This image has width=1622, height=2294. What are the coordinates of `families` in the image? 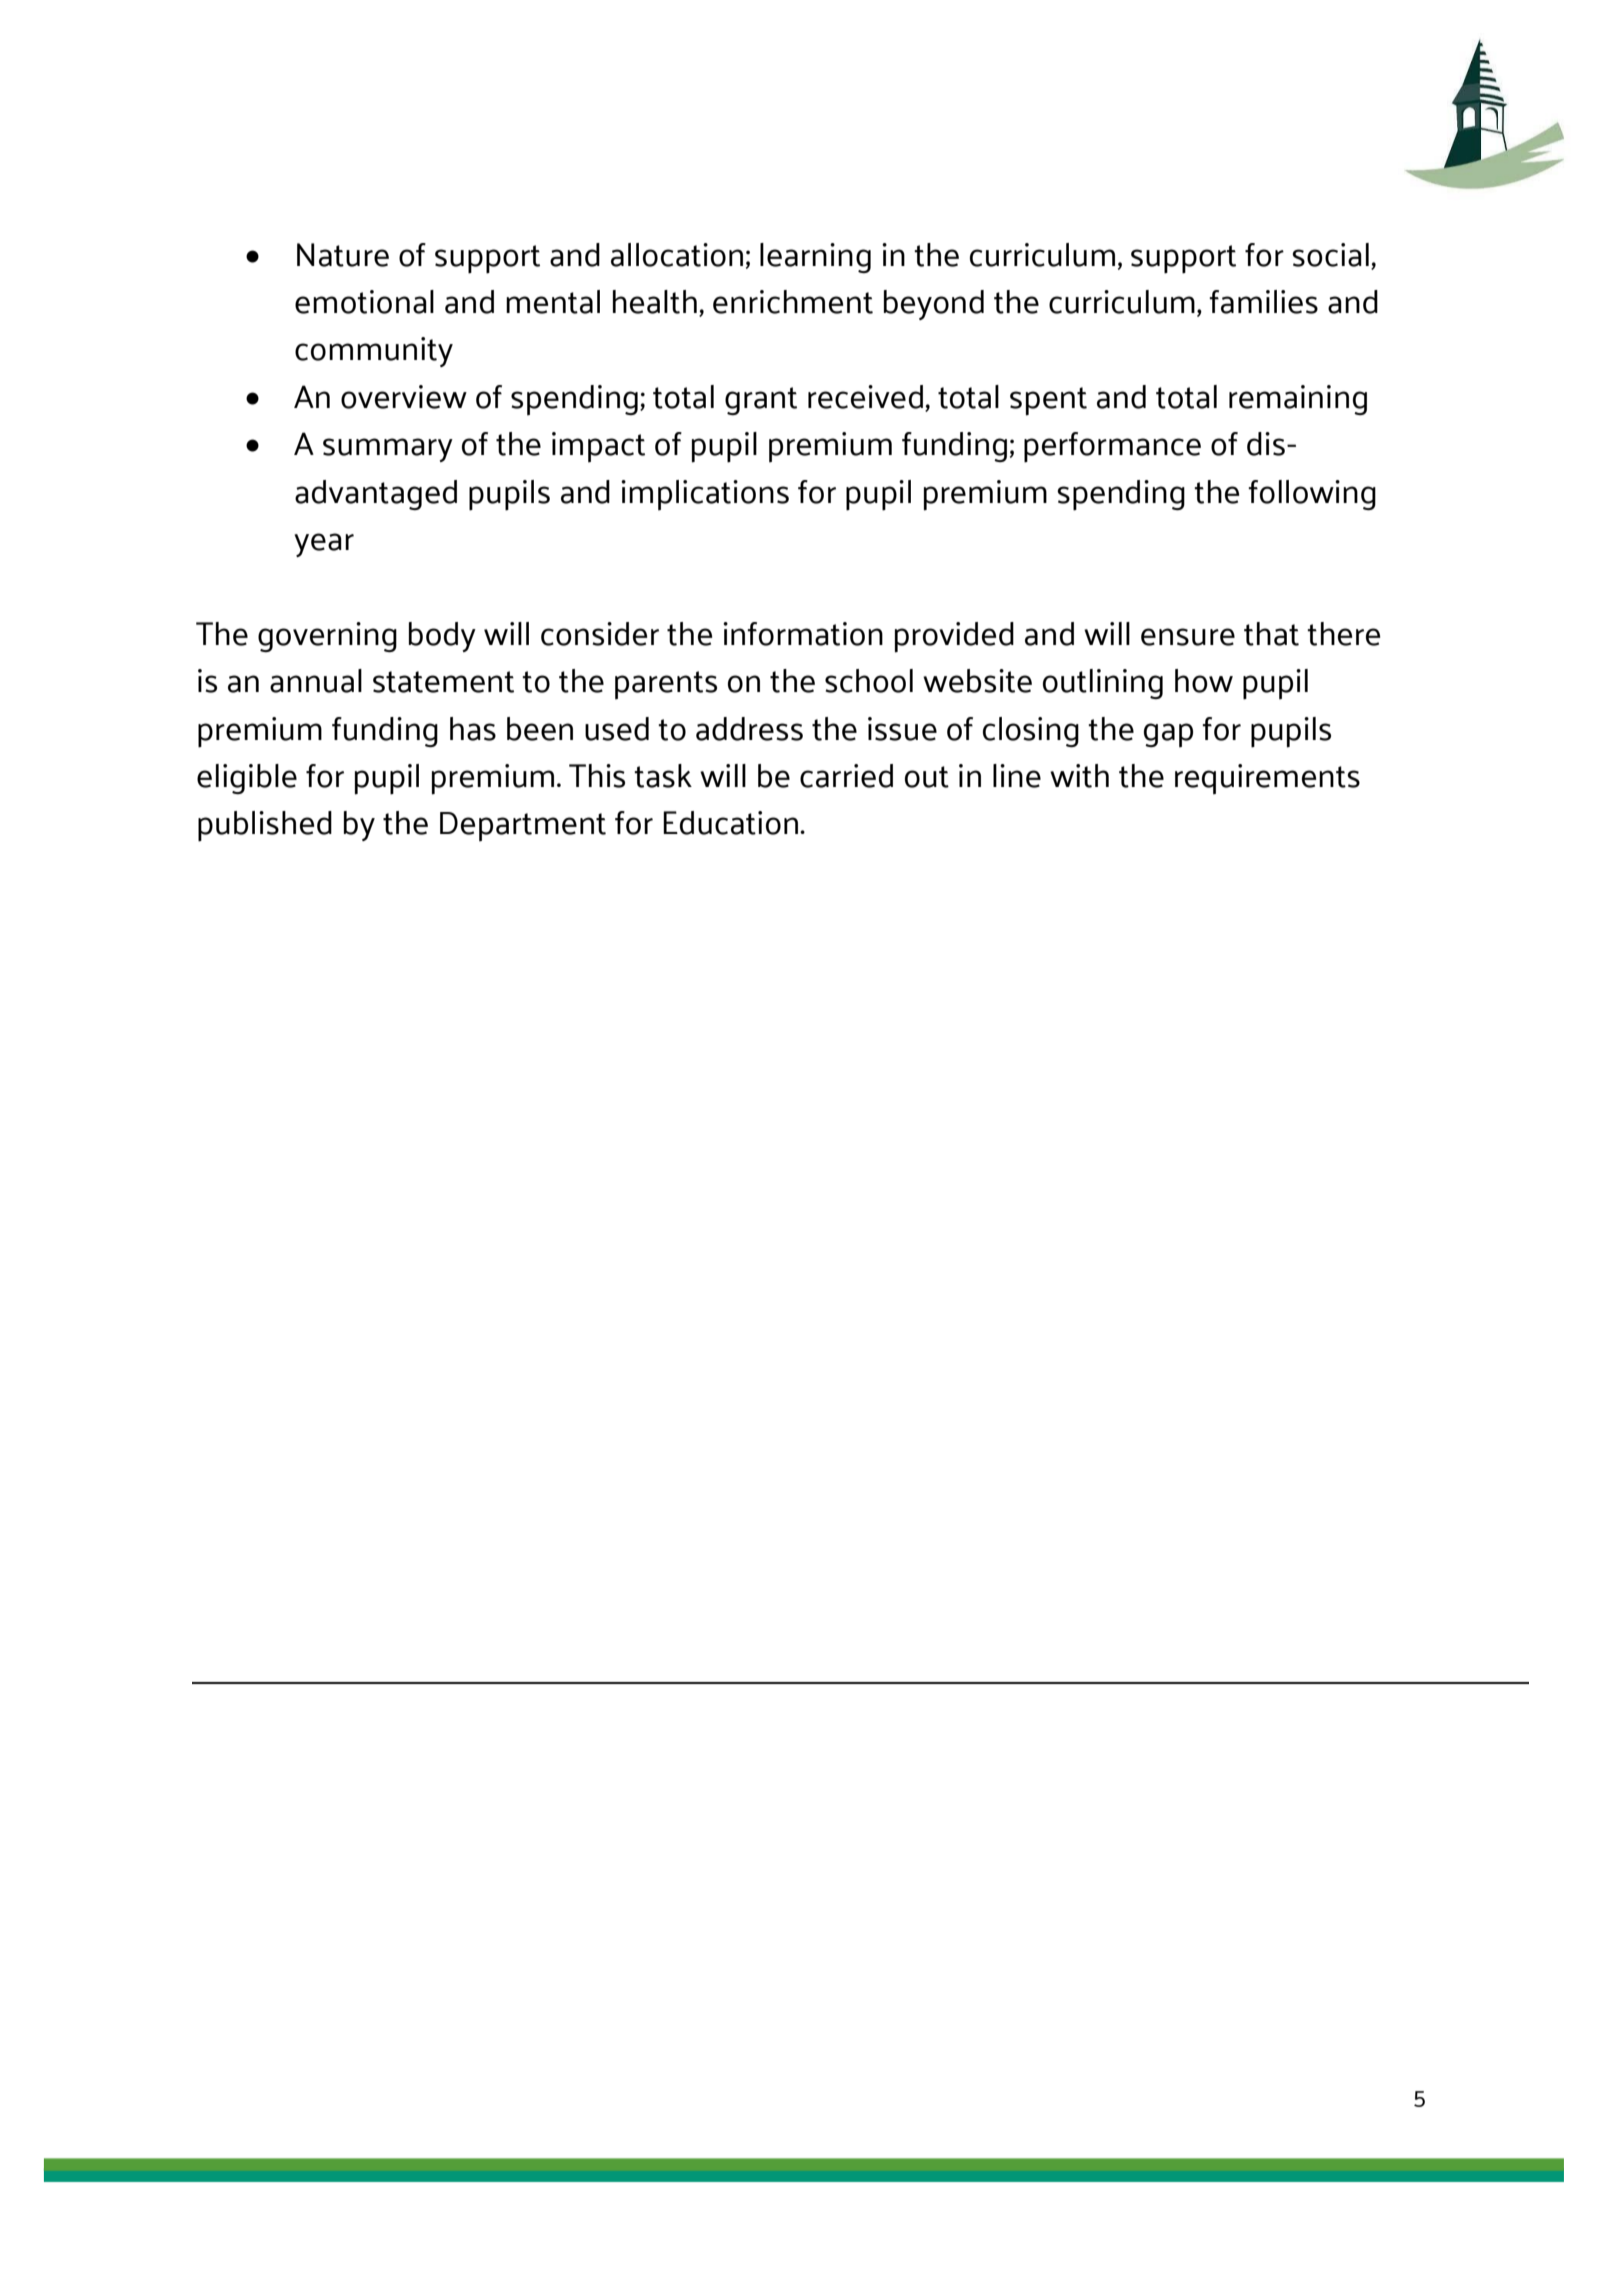 It's located at (1263, 302).
